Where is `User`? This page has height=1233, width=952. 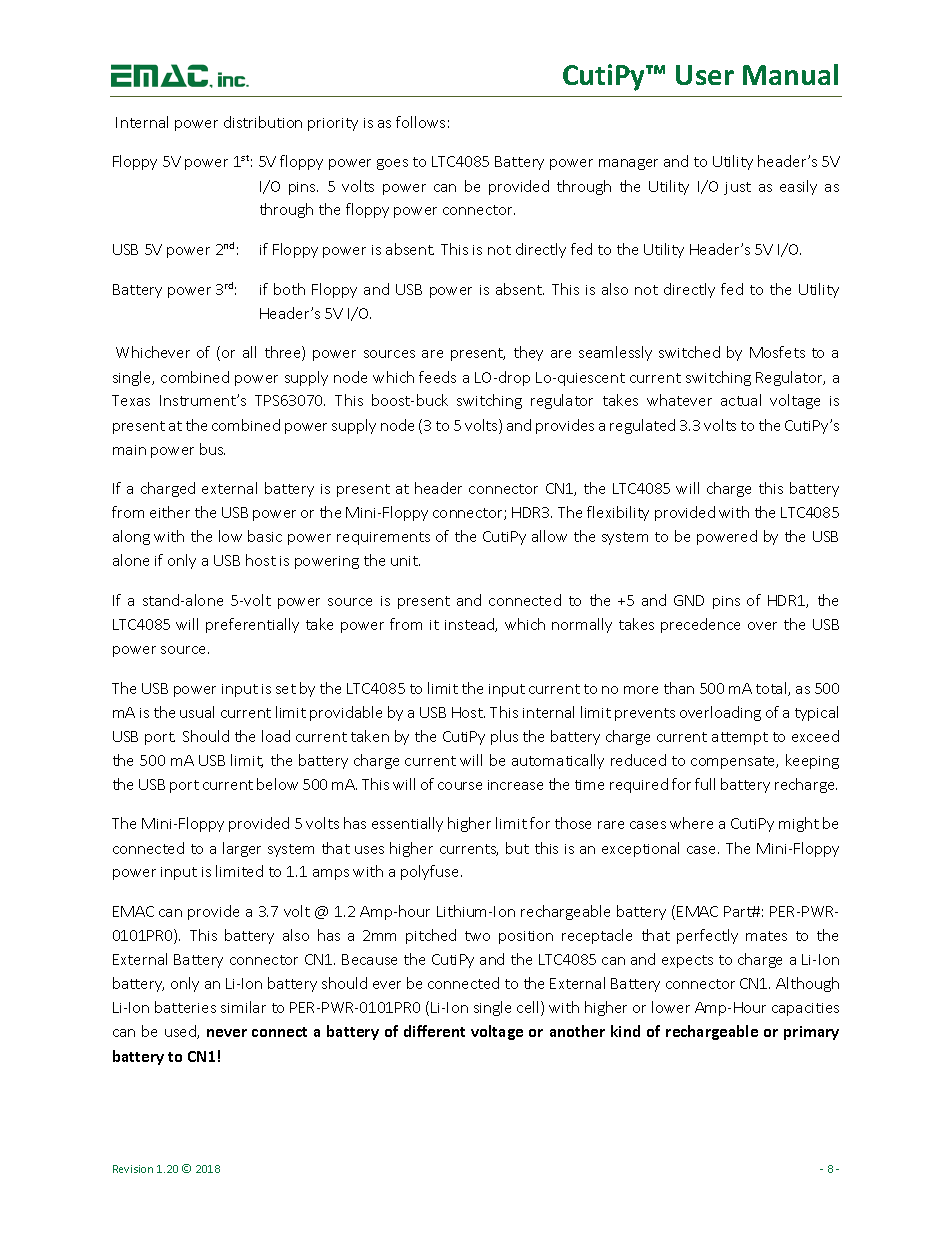 User is located at coordinates (705, 75).
